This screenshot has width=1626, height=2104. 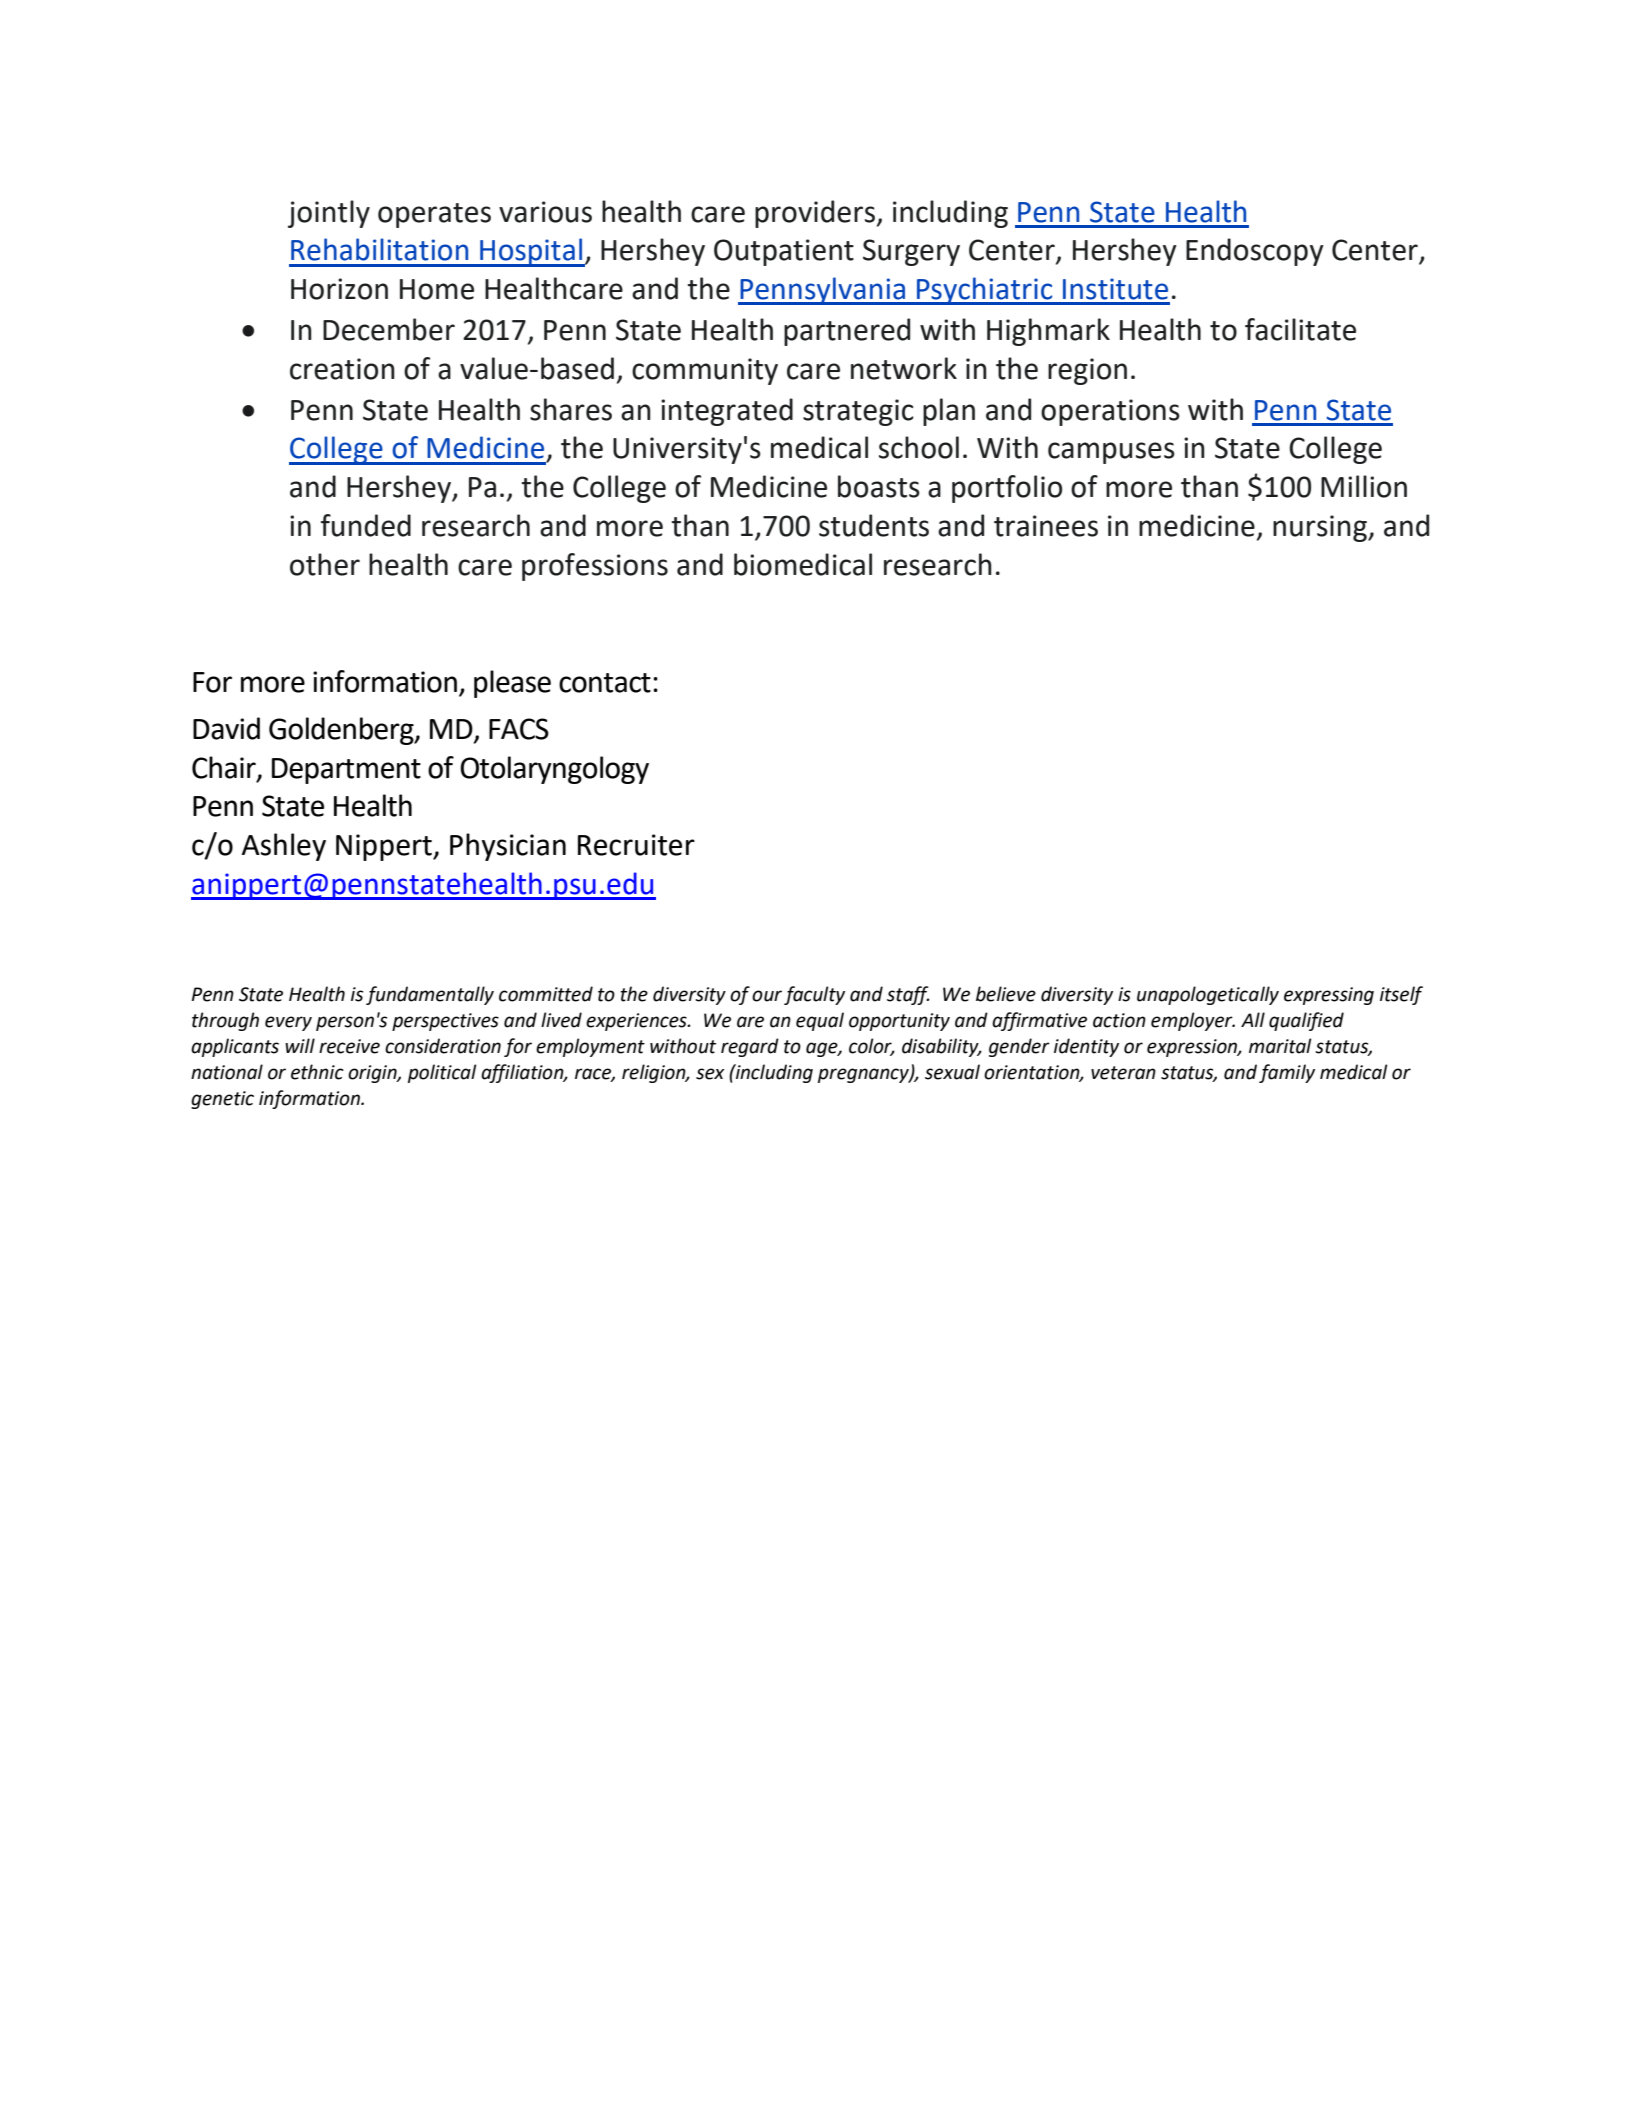 I want to click on nursing, so click(x=1321, y=528).
